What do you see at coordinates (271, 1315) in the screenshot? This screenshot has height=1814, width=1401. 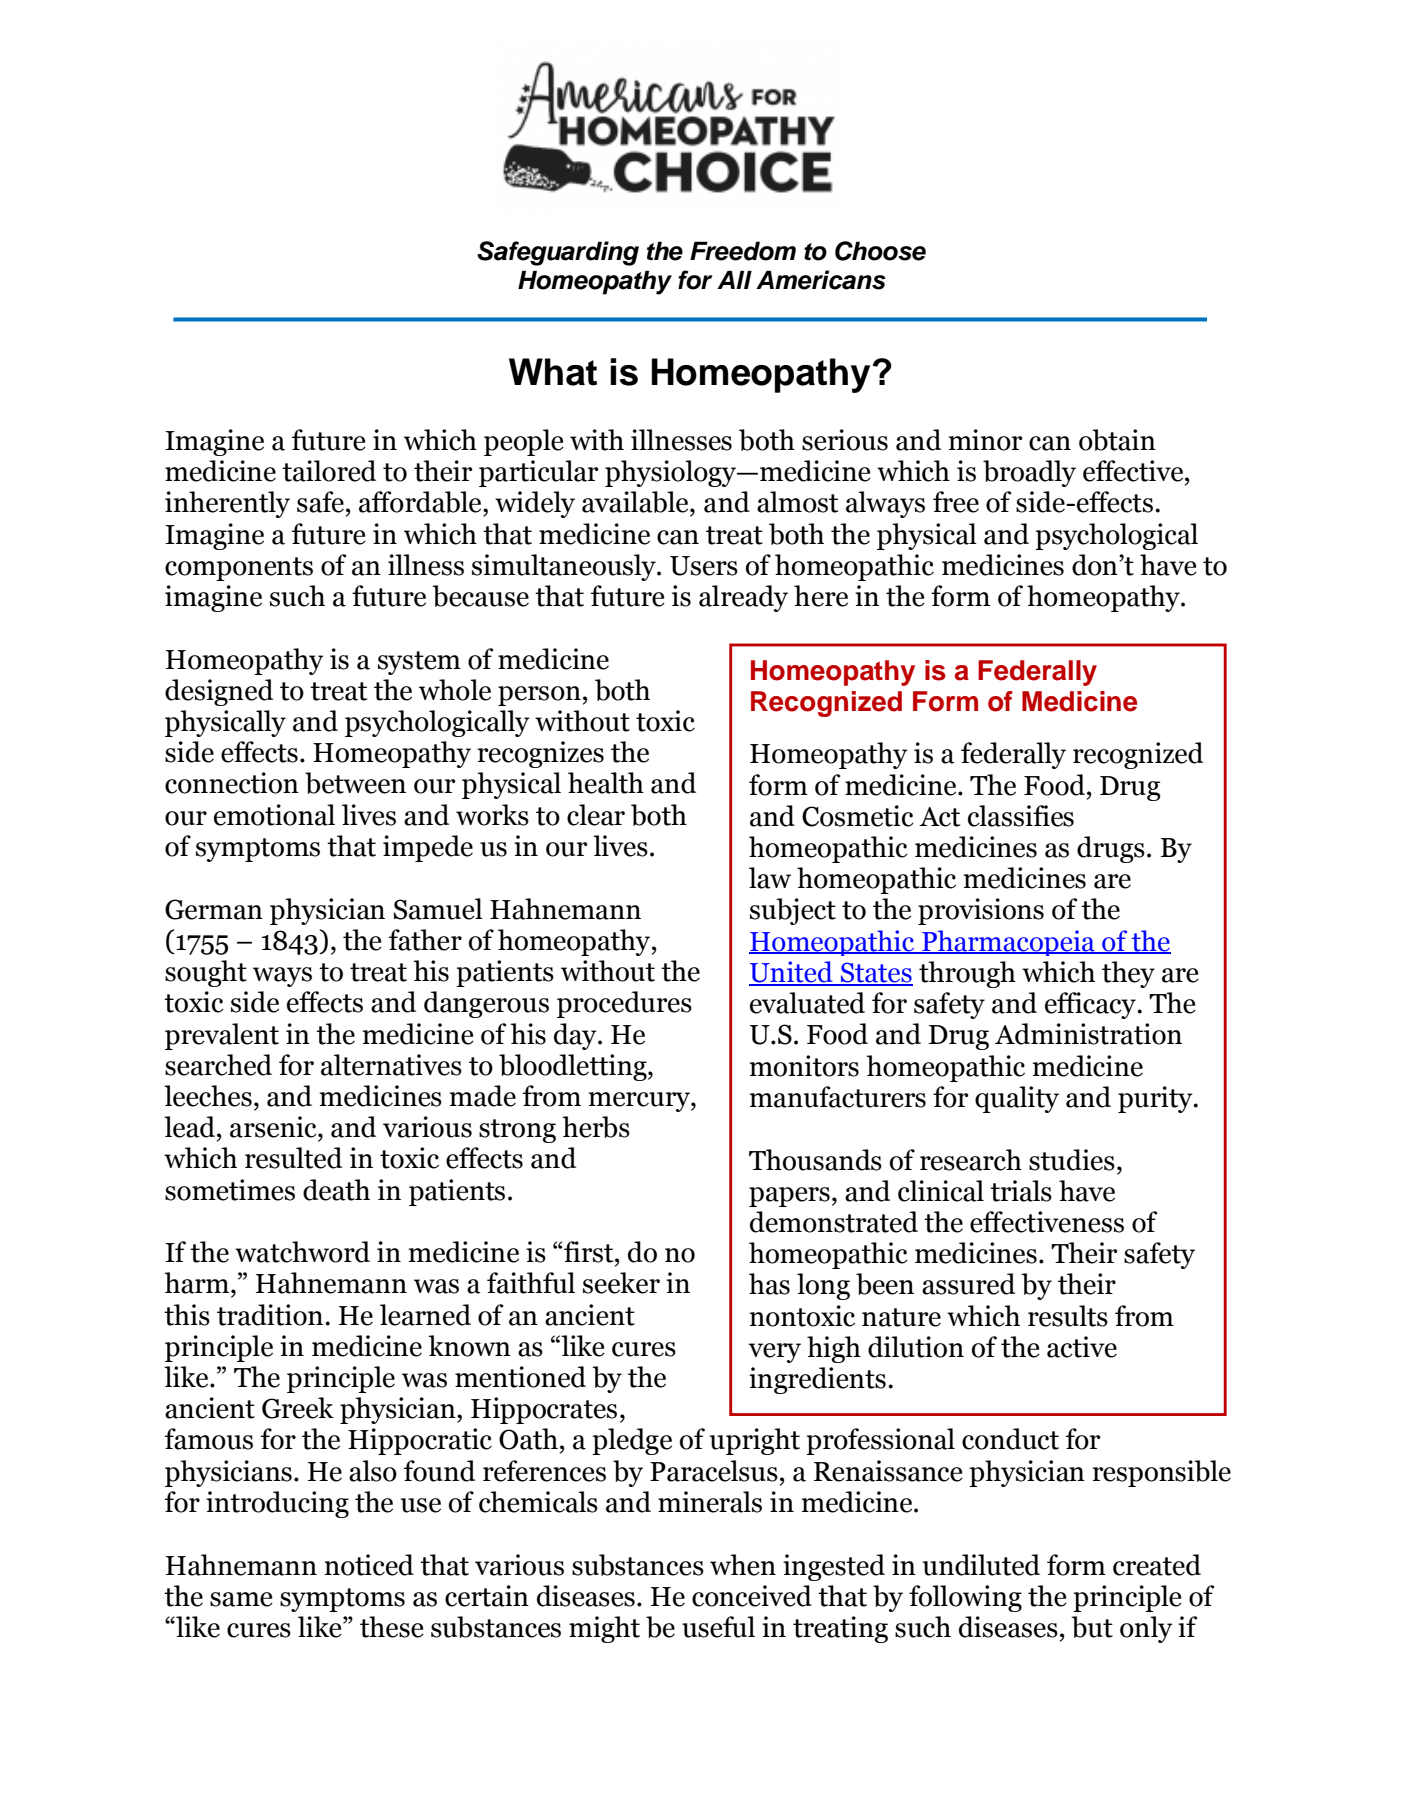 I see `tradition` at bounding box center [271, 1315].
